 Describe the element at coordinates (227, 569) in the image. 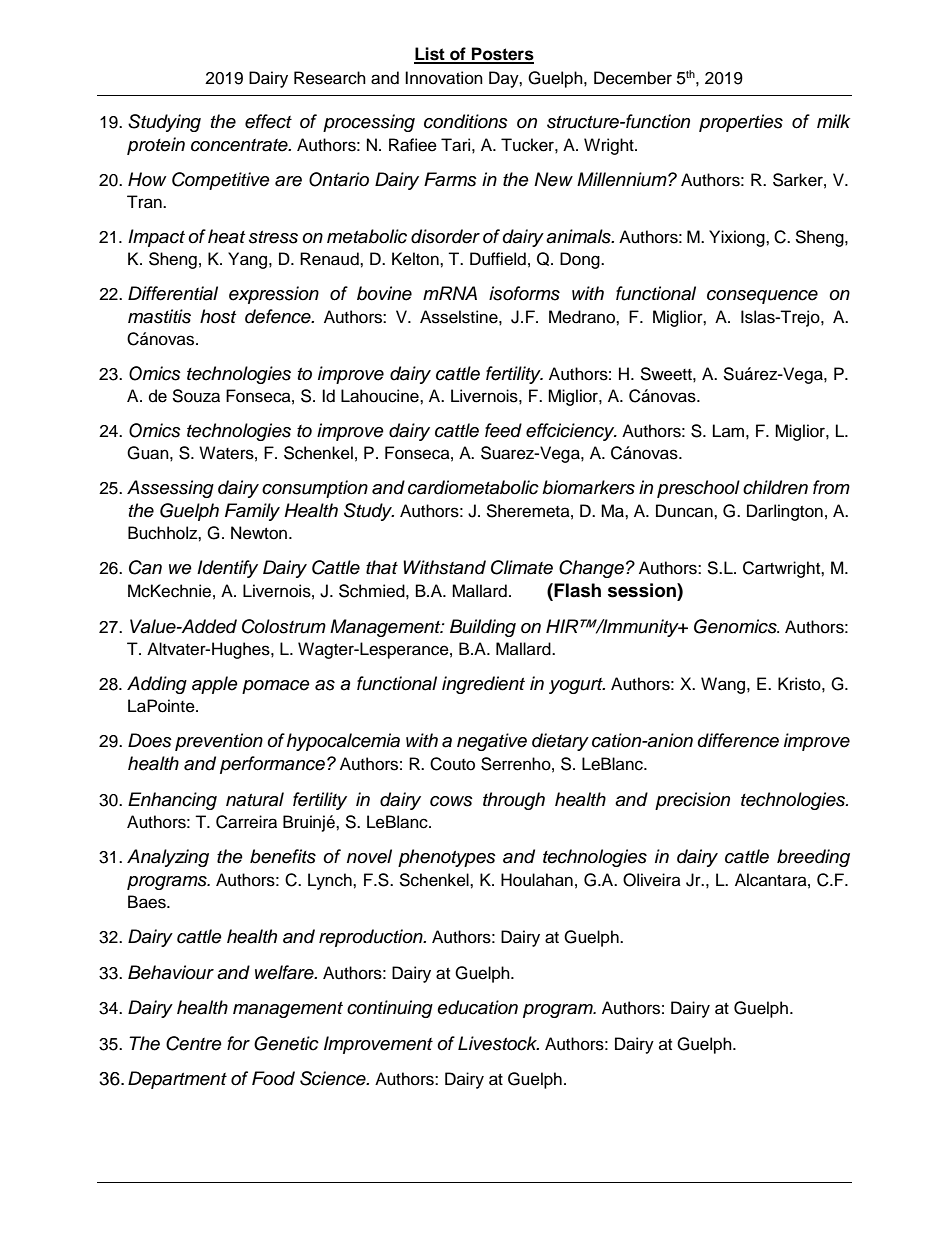

I see `Identify` at that location.
